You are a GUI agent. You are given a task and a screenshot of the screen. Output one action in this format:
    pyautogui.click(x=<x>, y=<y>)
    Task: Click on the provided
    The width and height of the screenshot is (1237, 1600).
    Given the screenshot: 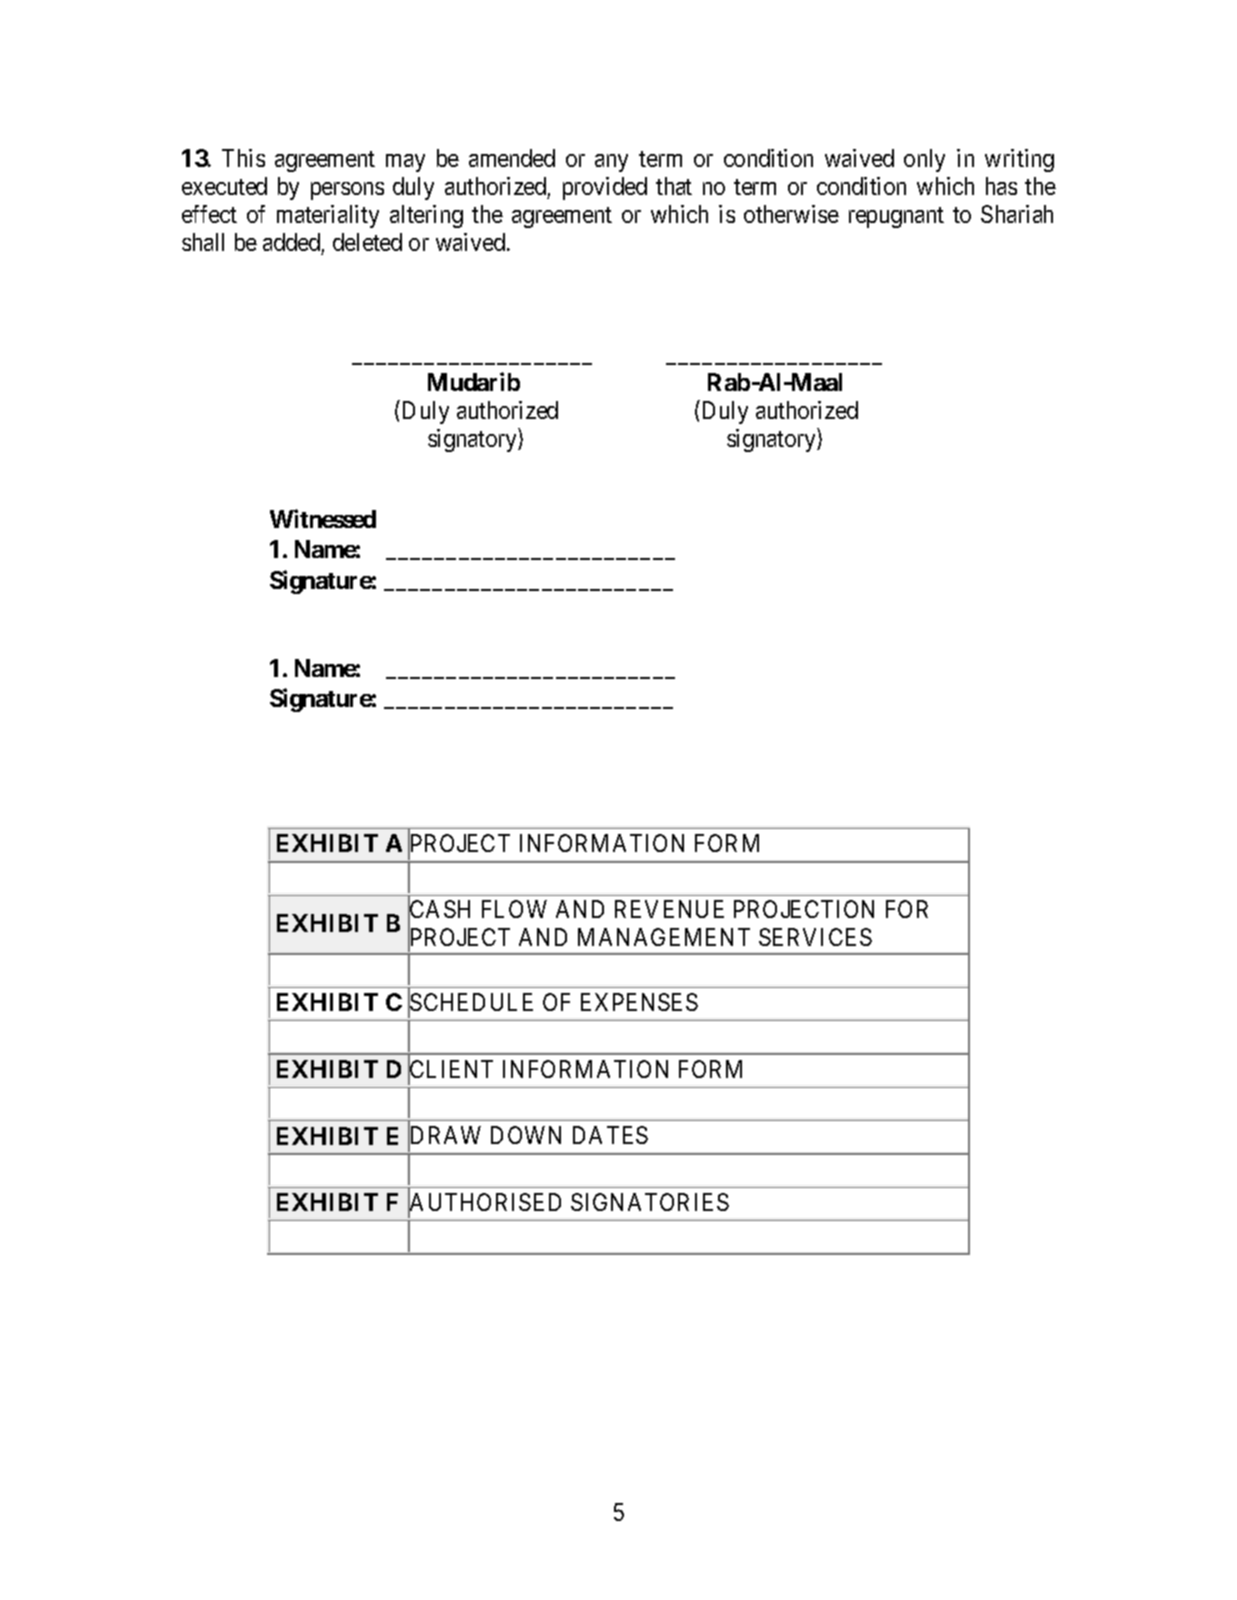 What is the action you would take?
    pyautogui.click(x=605, y=188)
